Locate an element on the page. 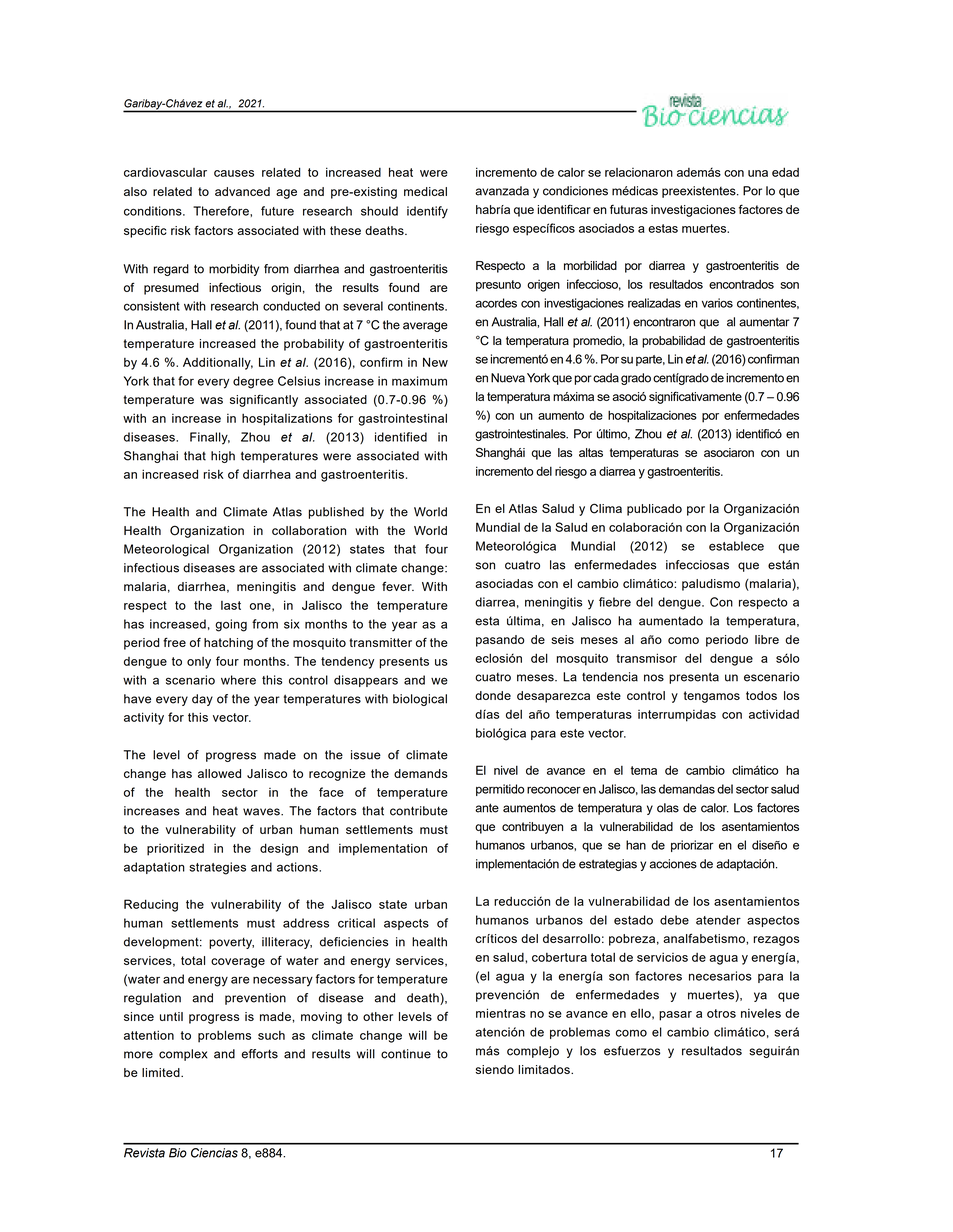 This image has width=953, height=1232. tema is located at coordinates (644, 770).
